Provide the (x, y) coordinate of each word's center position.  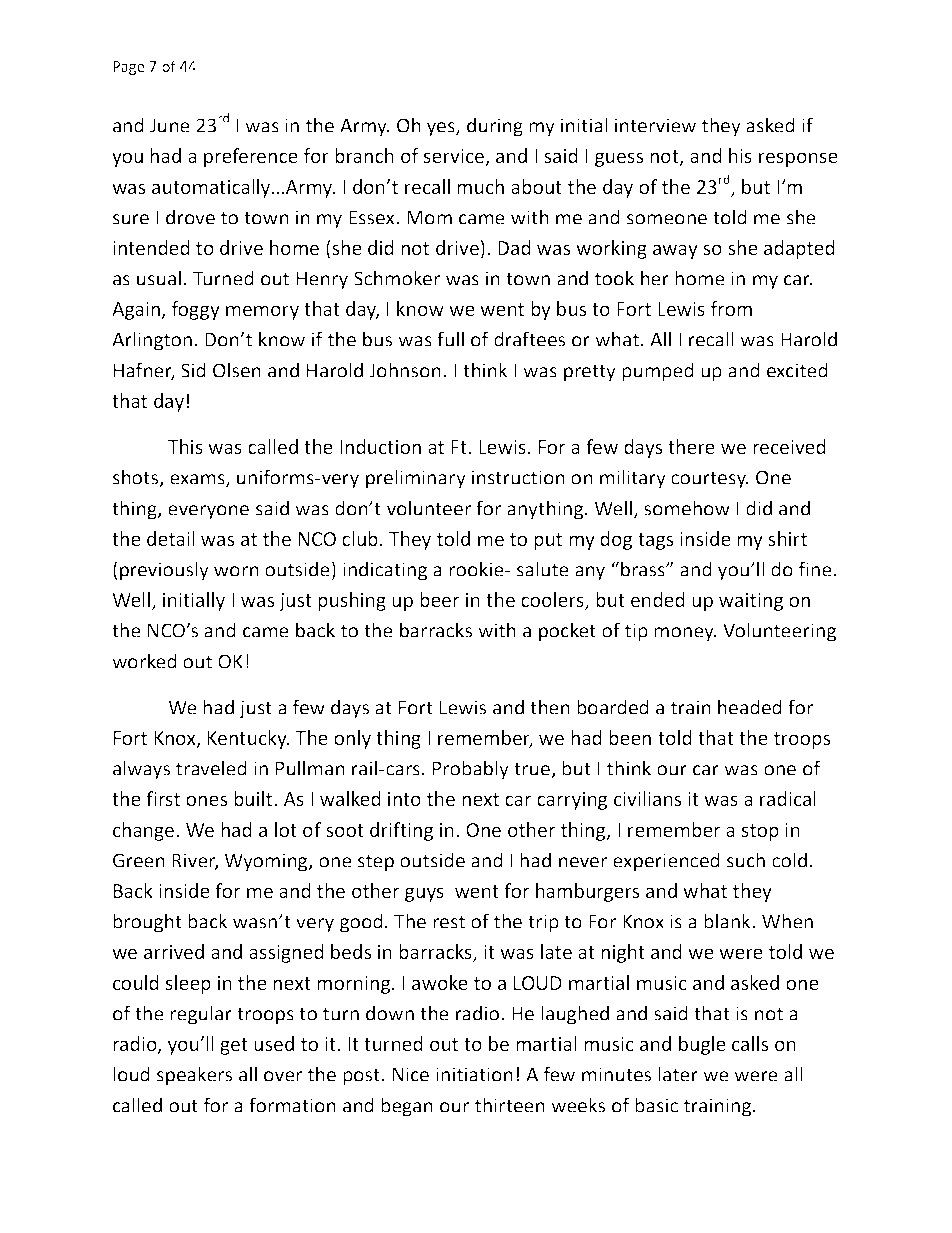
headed (750, 707)
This (185, 446)
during (495, 127)
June (170, 125)
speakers (194, 1076)
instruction (518, 477)
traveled (211, 768)
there (691, 446)
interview (655, 125)
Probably (471, 770)
